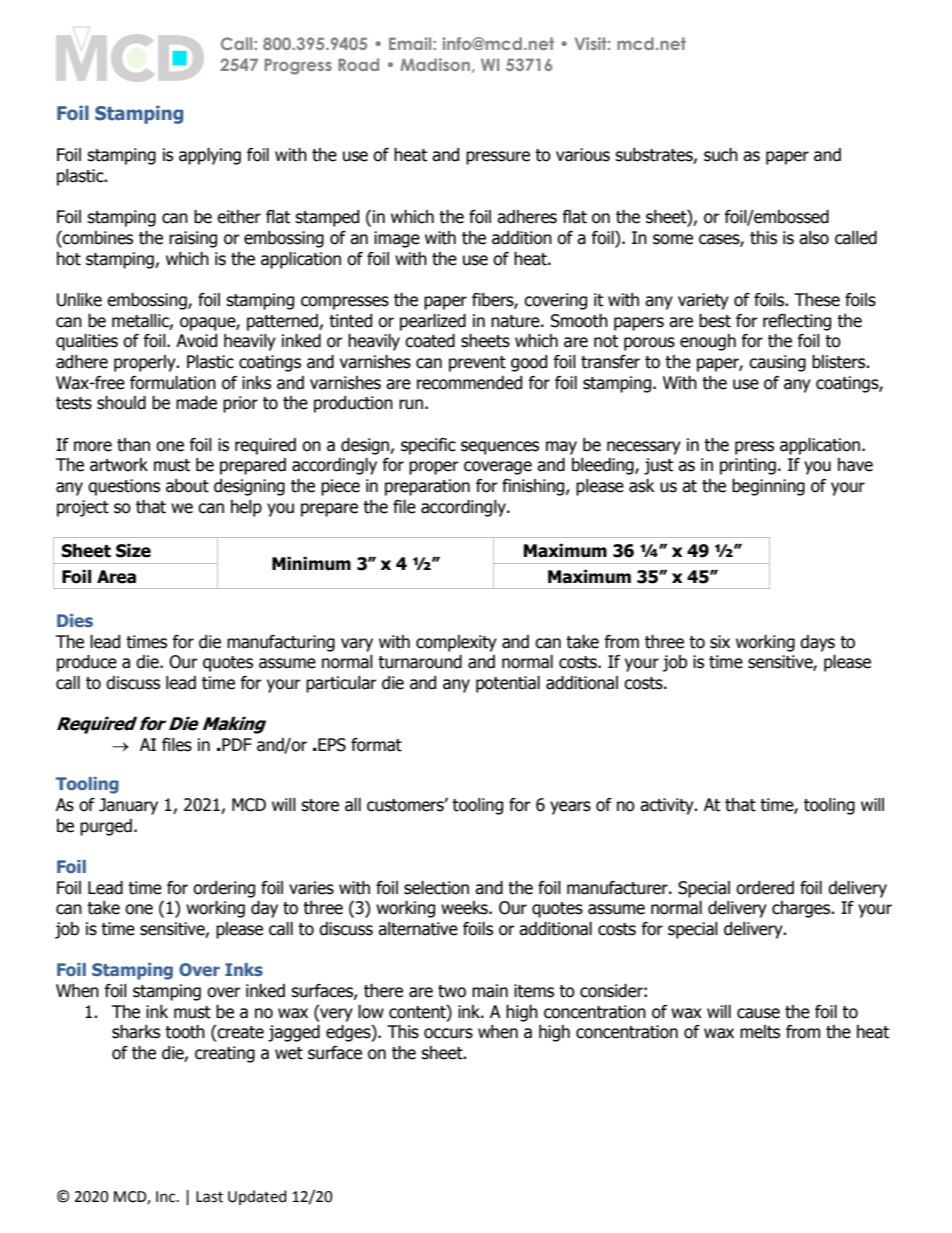  Describe the element at coordinates (128, 806) in the screenshot. I see `January` at that location.
